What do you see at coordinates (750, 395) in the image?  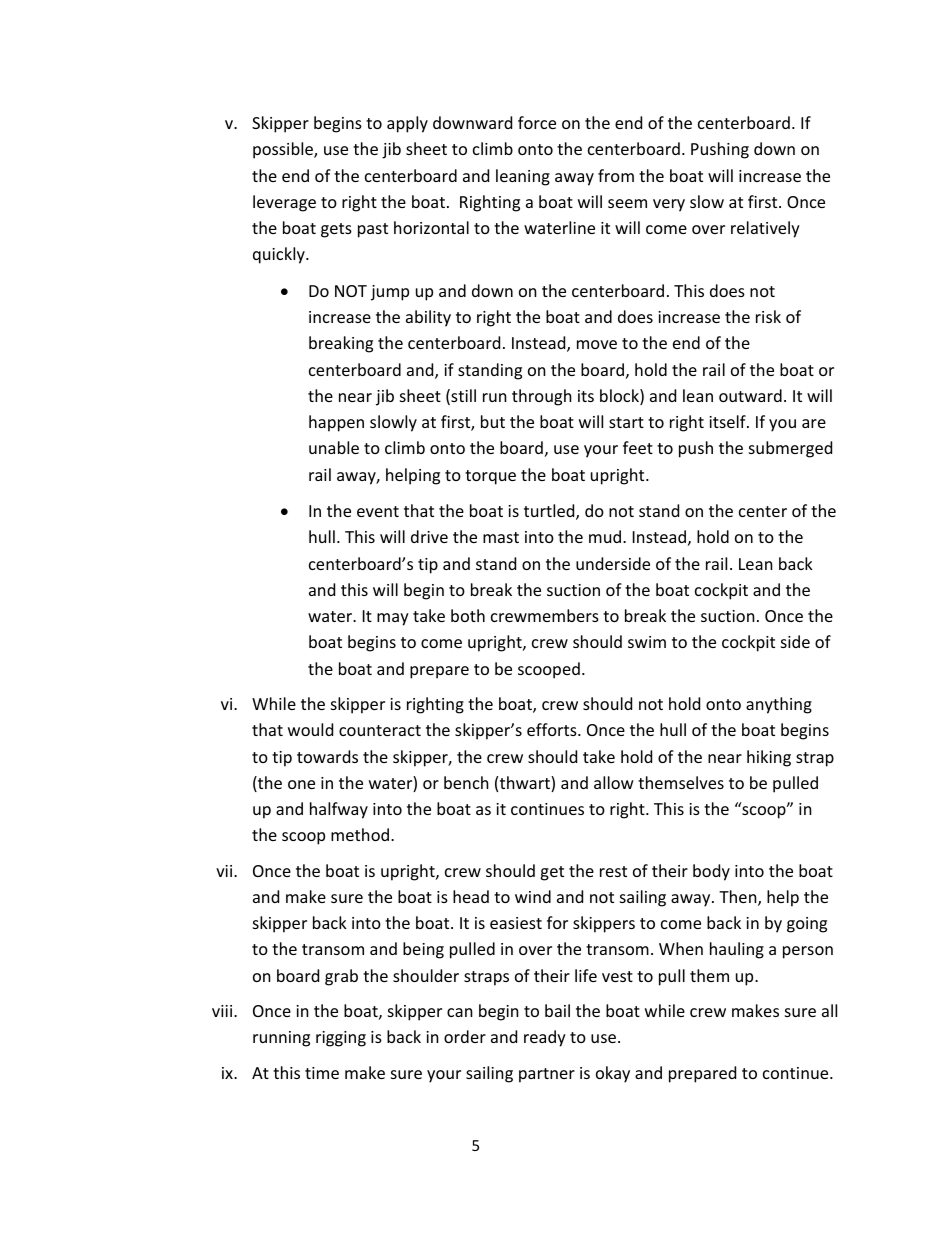 I see `outward` at bounding box center [750, 395].
